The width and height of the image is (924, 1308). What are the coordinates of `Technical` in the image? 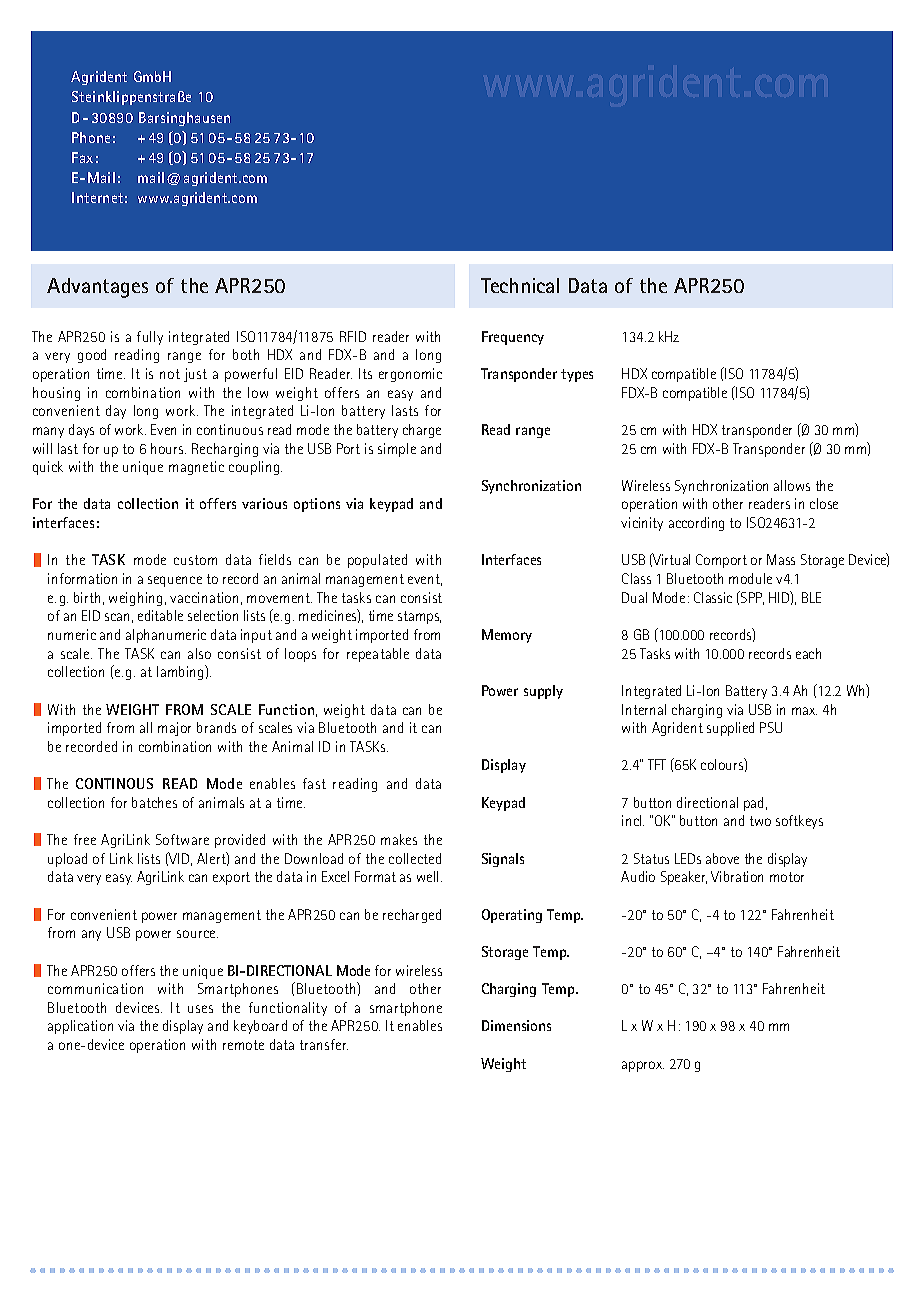 It's located at (520, 285).
